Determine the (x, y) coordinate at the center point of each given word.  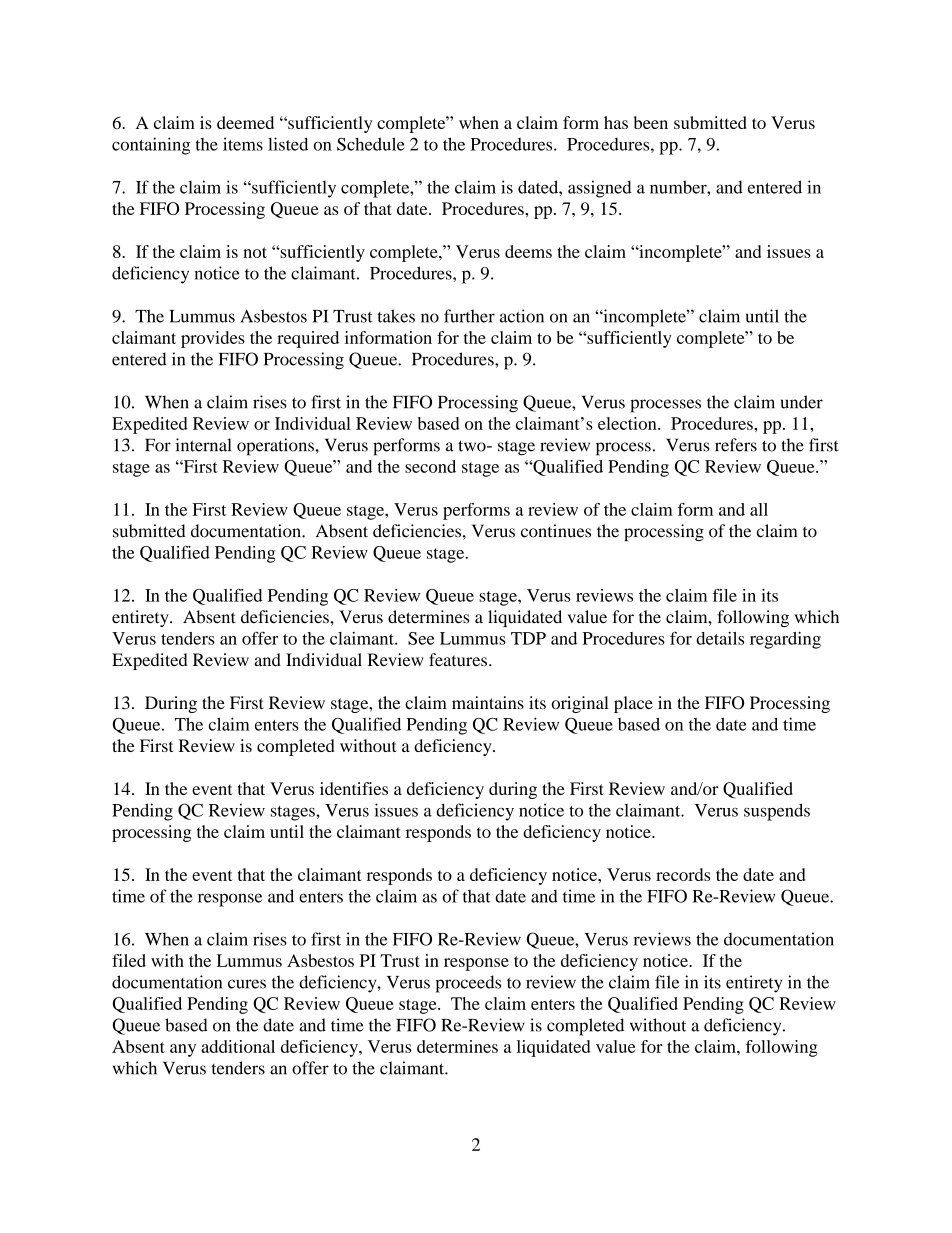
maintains (488, 702)
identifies (354, 788)
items (243, 144)
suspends (777, 812)
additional (238, 1046)
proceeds (468, 984)
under (802, 402)
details (720, 638)
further (469, 316)
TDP (528, 638)
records (683, 874)
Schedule (371, 144)
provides (213, 339)
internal (203, 445)
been (651, 122)
